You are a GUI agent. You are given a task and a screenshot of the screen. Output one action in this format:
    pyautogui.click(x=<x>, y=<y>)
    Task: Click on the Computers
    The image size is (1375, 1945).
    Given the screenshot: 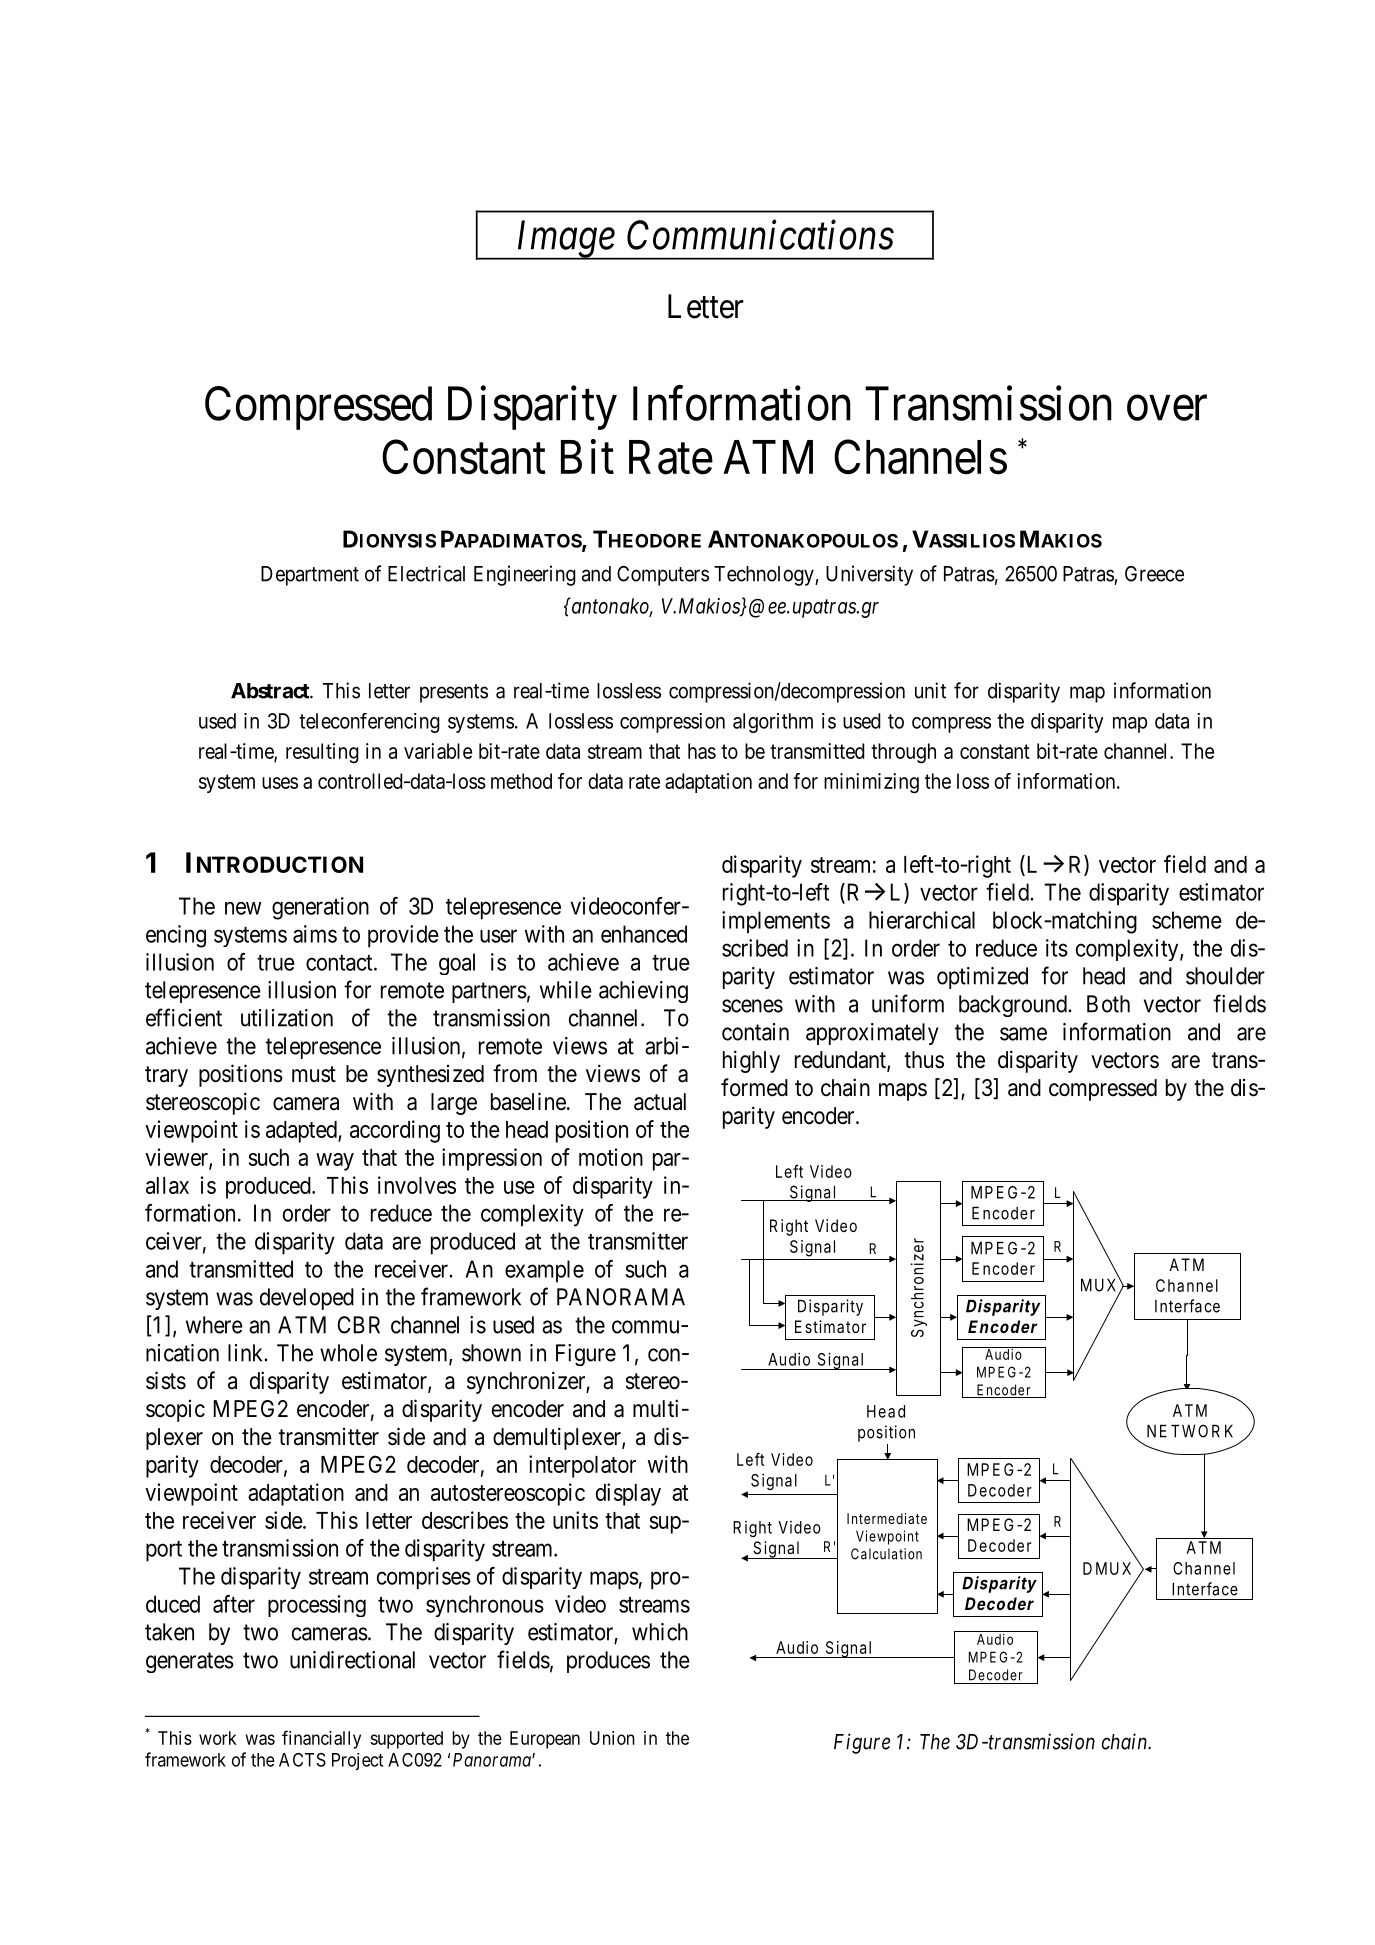 What is the action you would take?
    pyautogui.click(x=663, y=576)
